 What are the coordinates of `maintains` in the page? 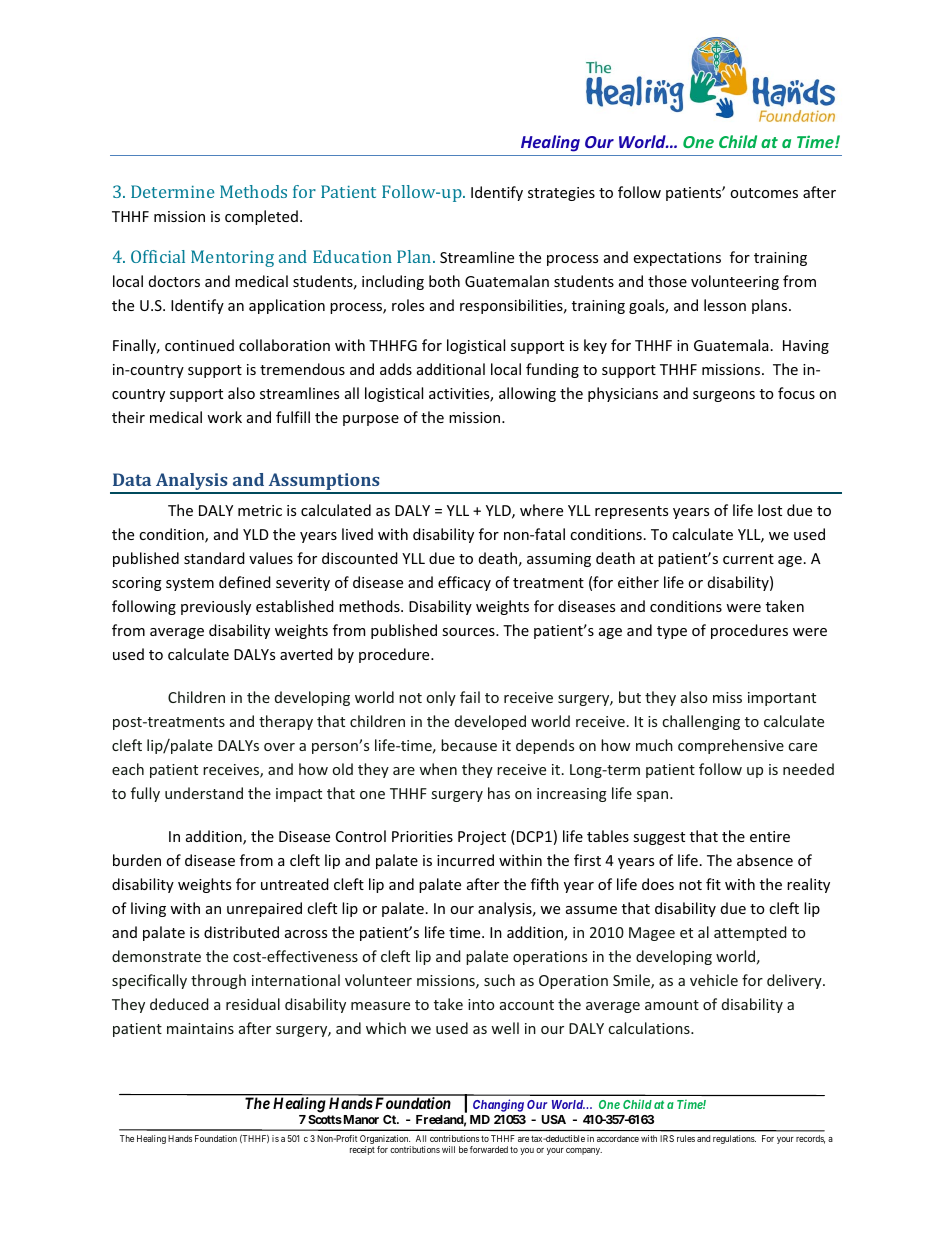 It's located at (200, 1028).
